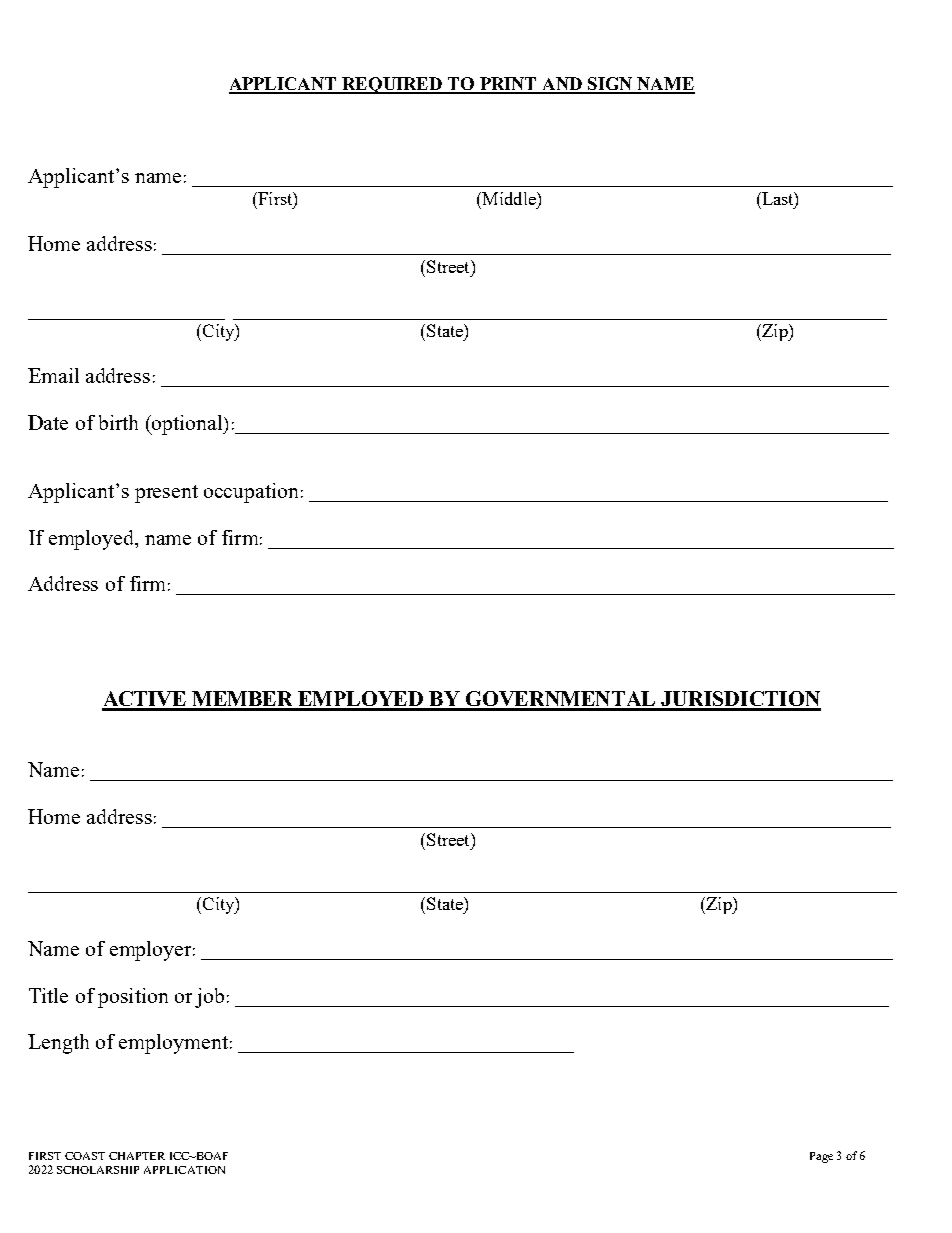 This screenshot has width=952, height=1233. Describe the element at coordinates (118, 422) in the screenshot. I see `birth` at that location.
